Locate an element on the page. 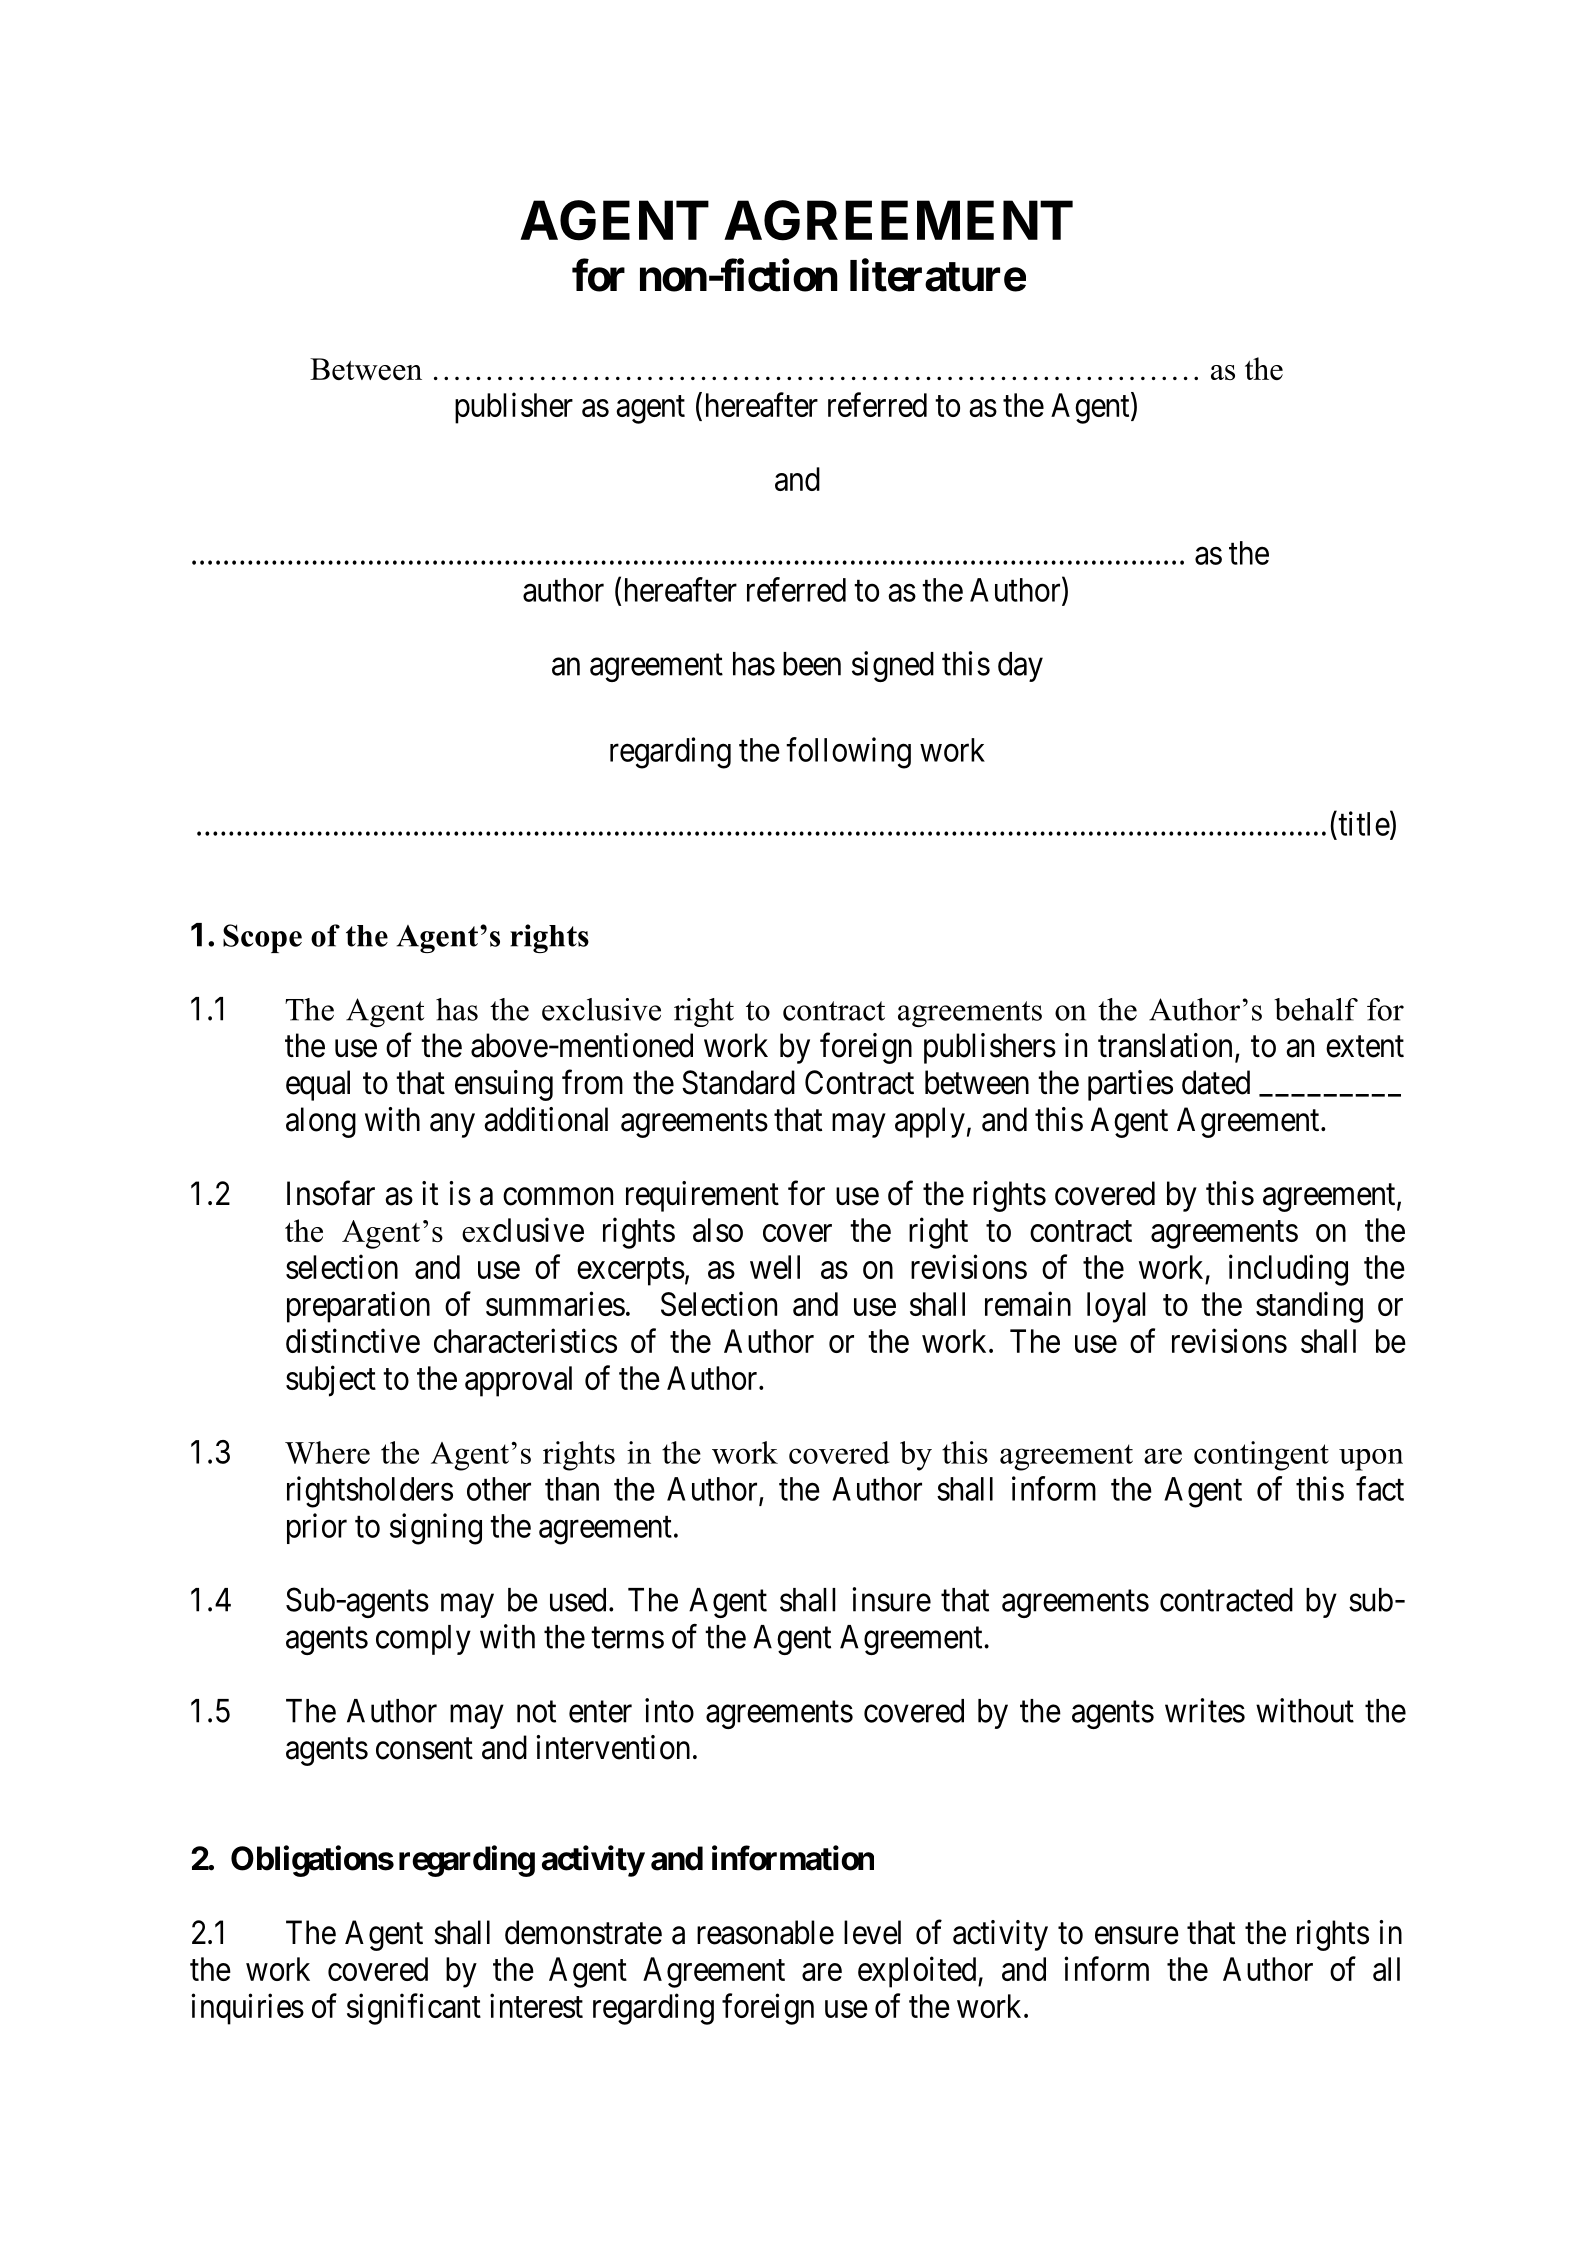 This image has height=2254, width=1594. standing is located at coordinates (1309, 1307).
